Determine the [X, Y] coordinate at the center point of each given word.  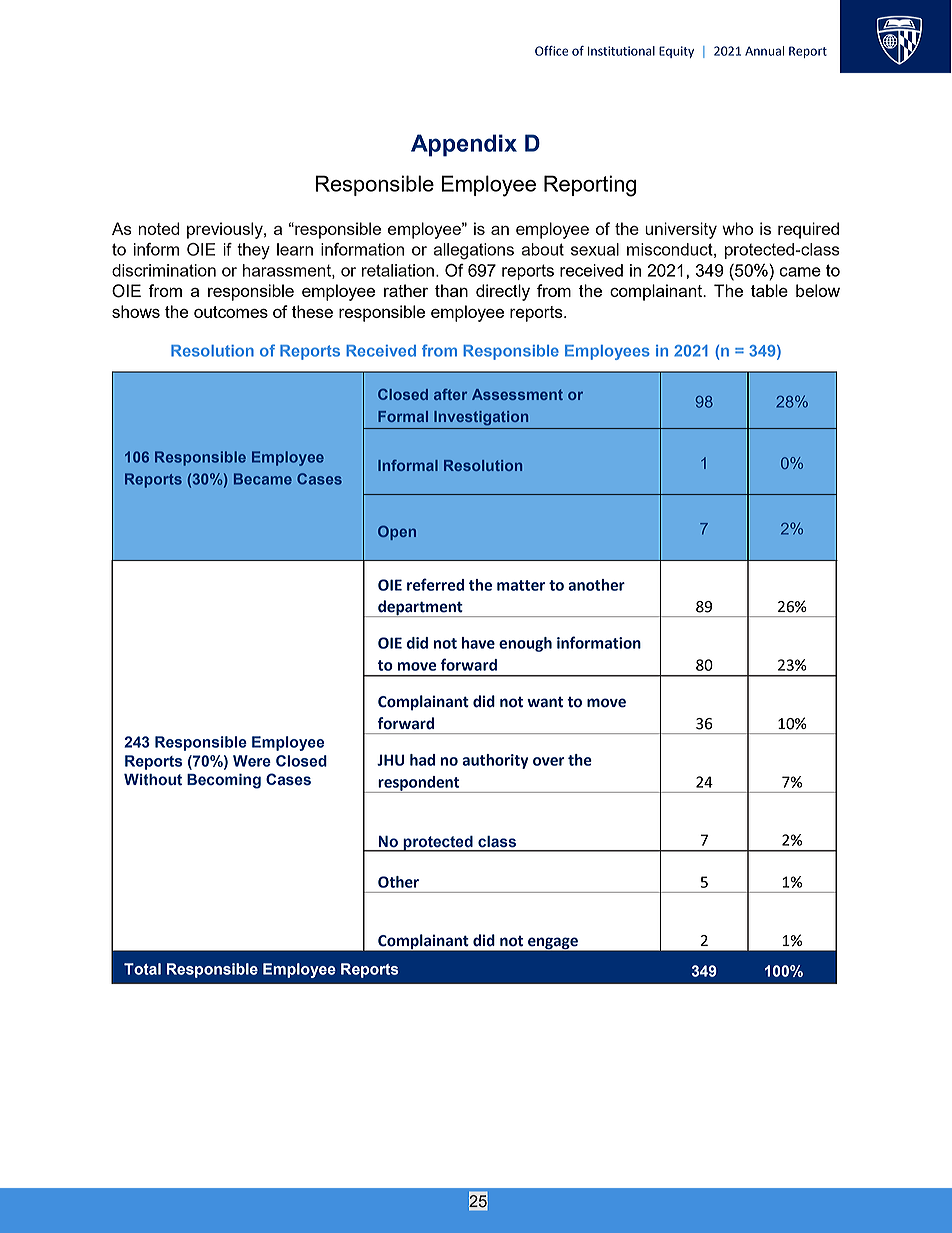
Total [142, 969]
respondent [419, 784]
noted [158, 228]
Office [551, 51]
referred [435, 584]
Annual [764, 51]
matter [521, 585]
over [549, 761]
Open [397, 533]
